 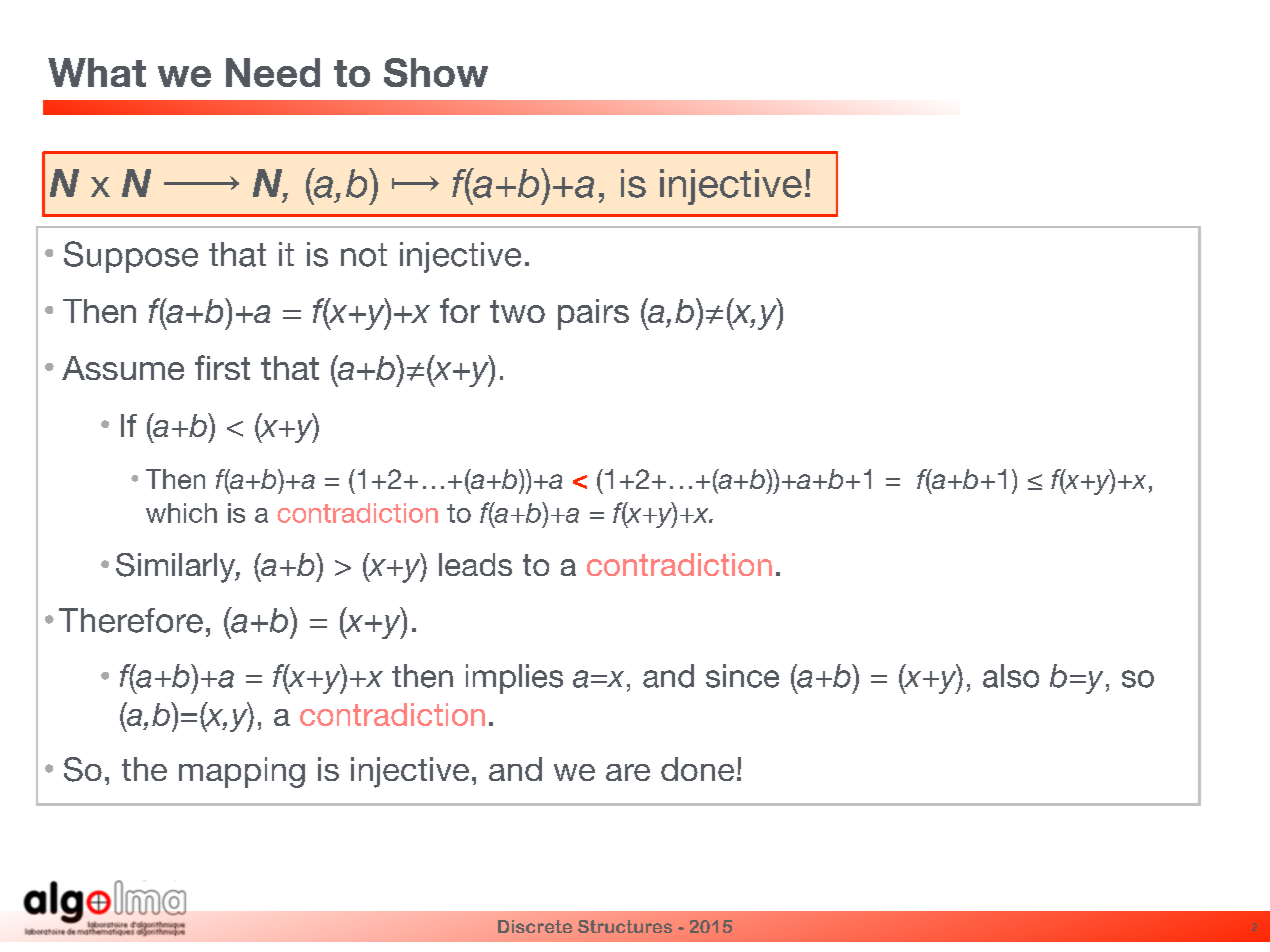 I want to click on Show, so click(x=436, y=72).
